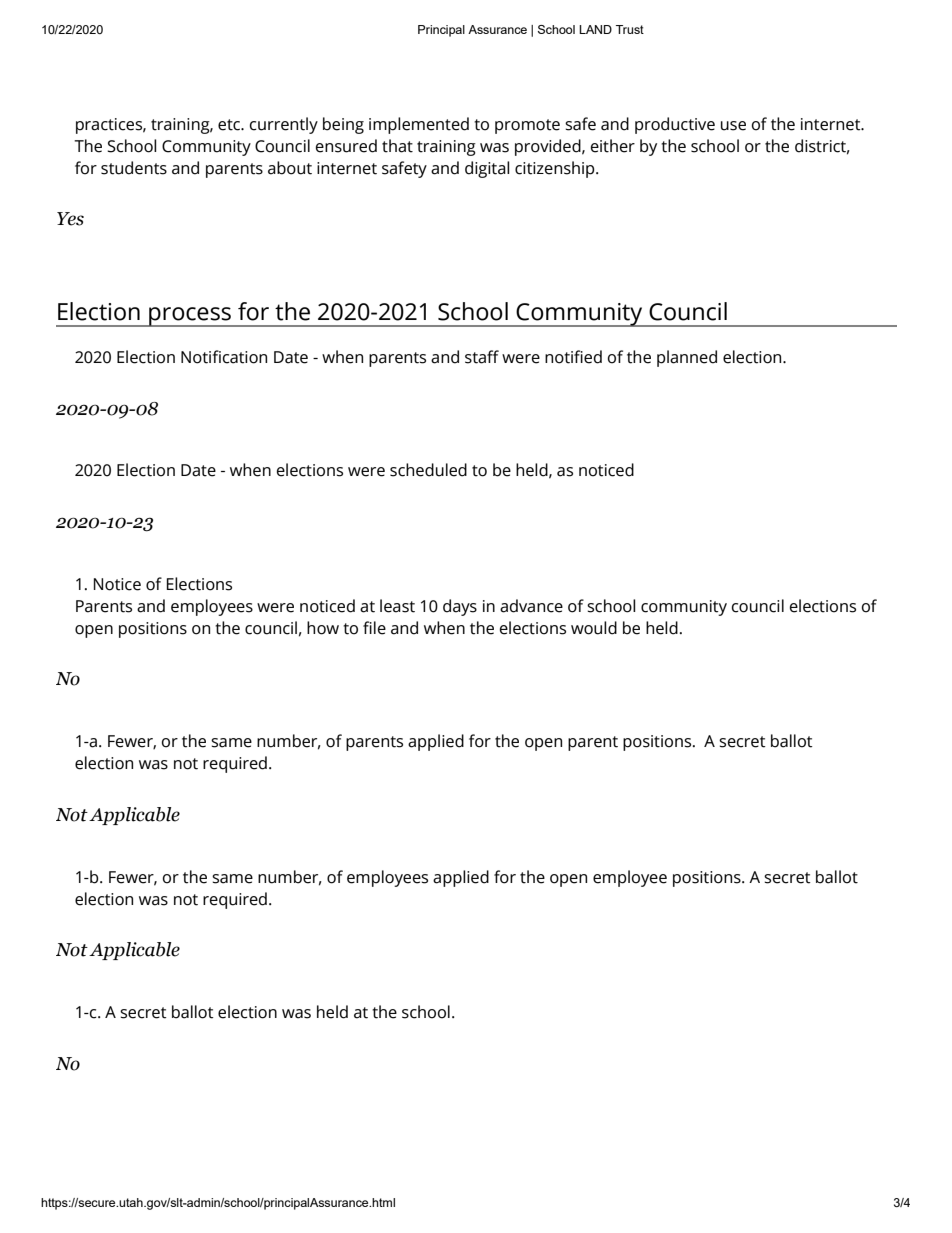 The height and width of the document is (1233, 952). I want to click on implemented, so click(419, 125).
